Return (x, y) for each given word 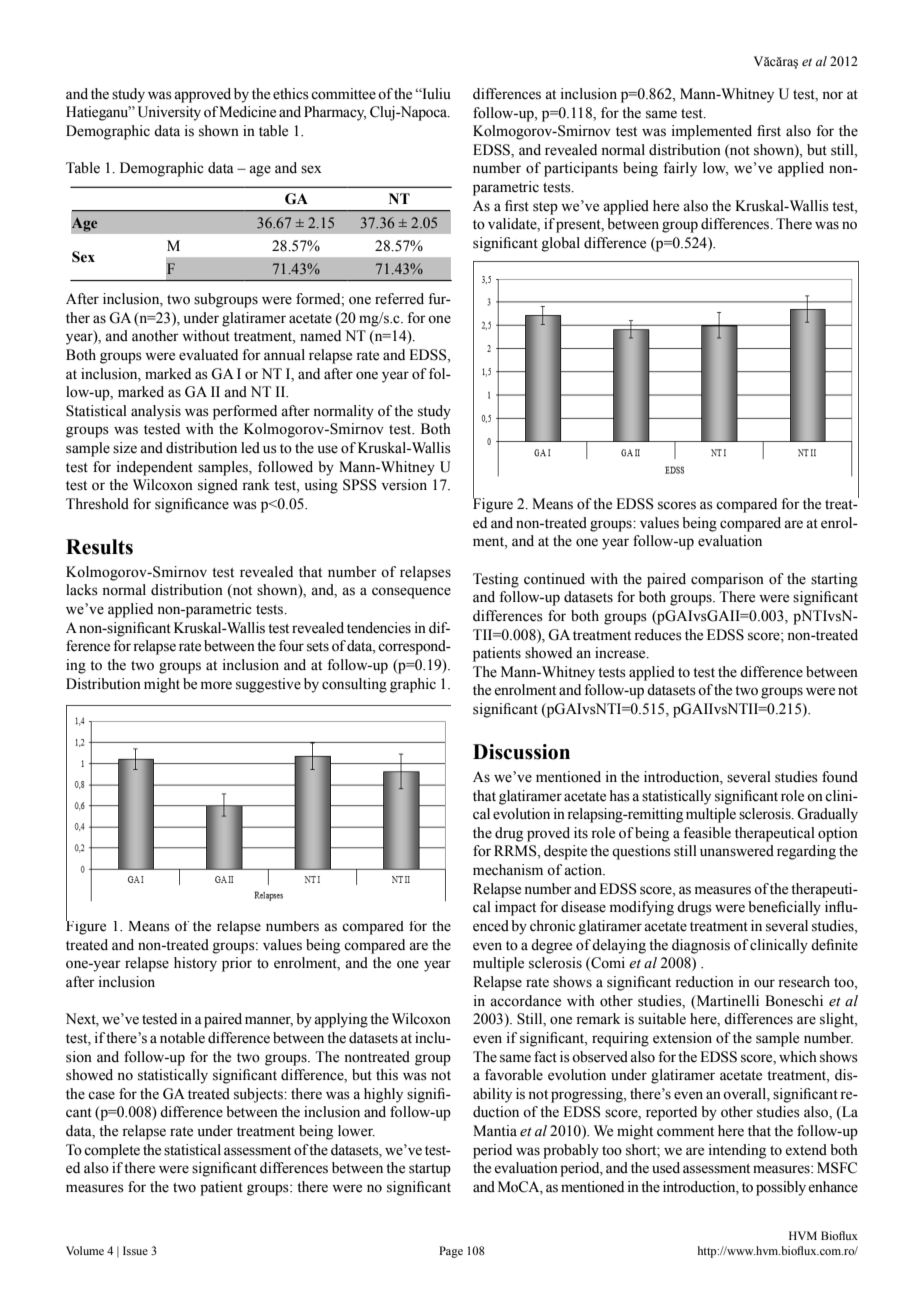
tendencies (379, 628)
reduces (658, 635)
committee (343, 94)
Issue (135, 1250)
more (216, 685)
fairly (680, 169)
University (169, 113)
